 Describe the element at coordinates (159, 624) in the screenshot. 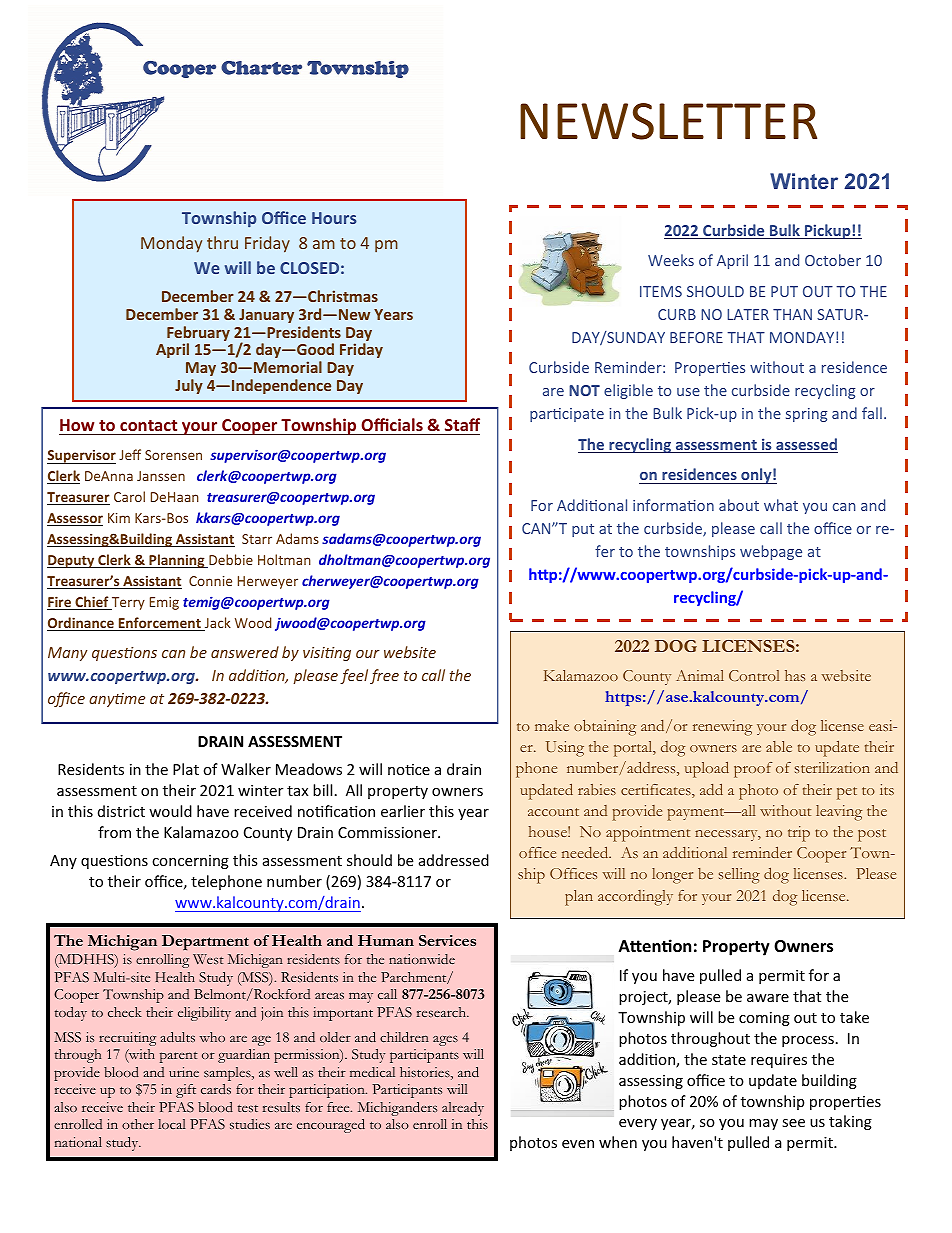

I see `Enforcement` at that location.
